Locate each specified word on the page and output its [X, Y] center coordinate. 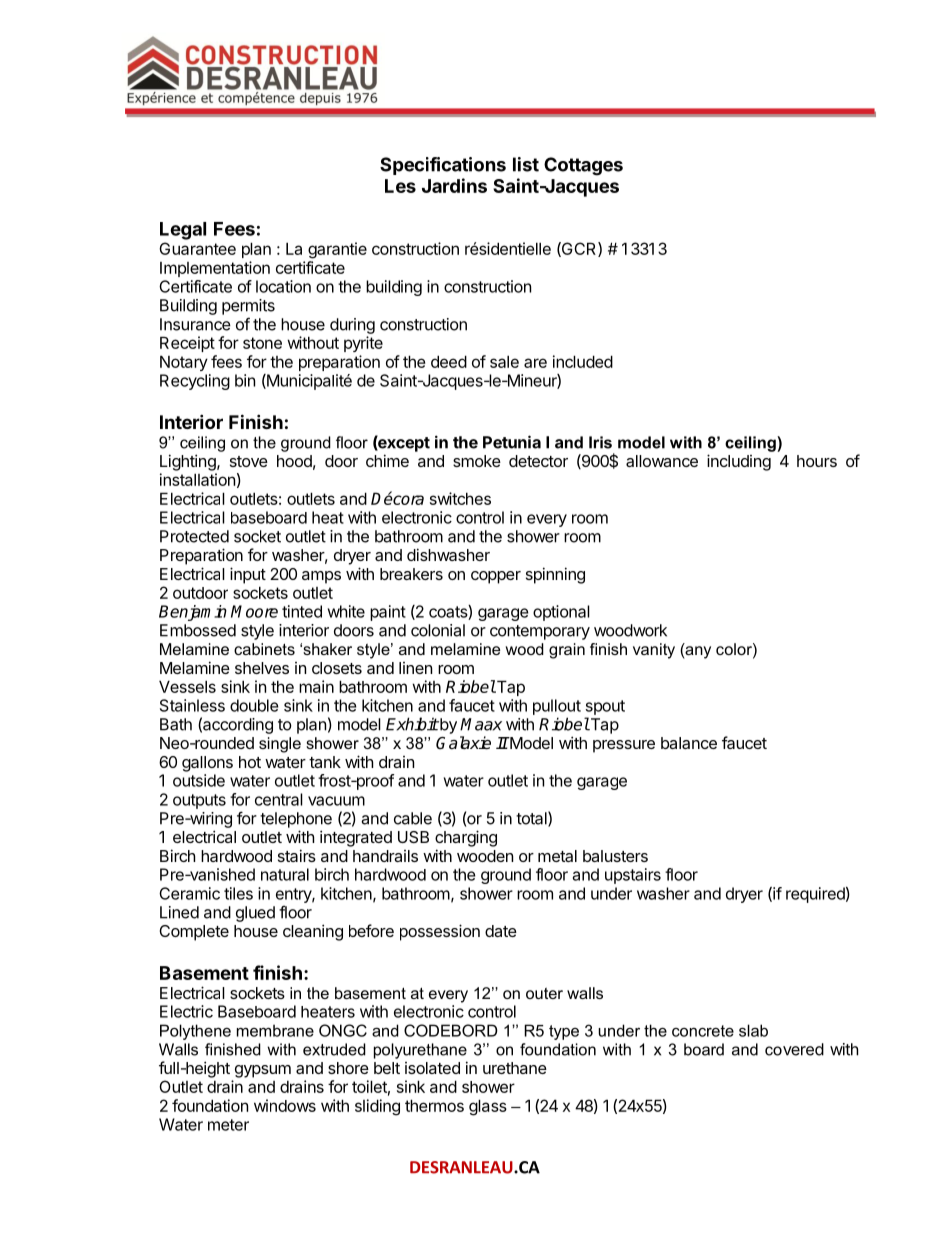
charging [466, 838]
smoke [477, 461]
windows [285, 1105]
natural [285, 874]
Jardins [454, 185]
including [739, 462]
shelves [262, 668]
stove [249, 461]
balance [689, 743]
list [526, 164]
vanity [654, 651]
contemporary [540, 632]
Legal [183, 231]
